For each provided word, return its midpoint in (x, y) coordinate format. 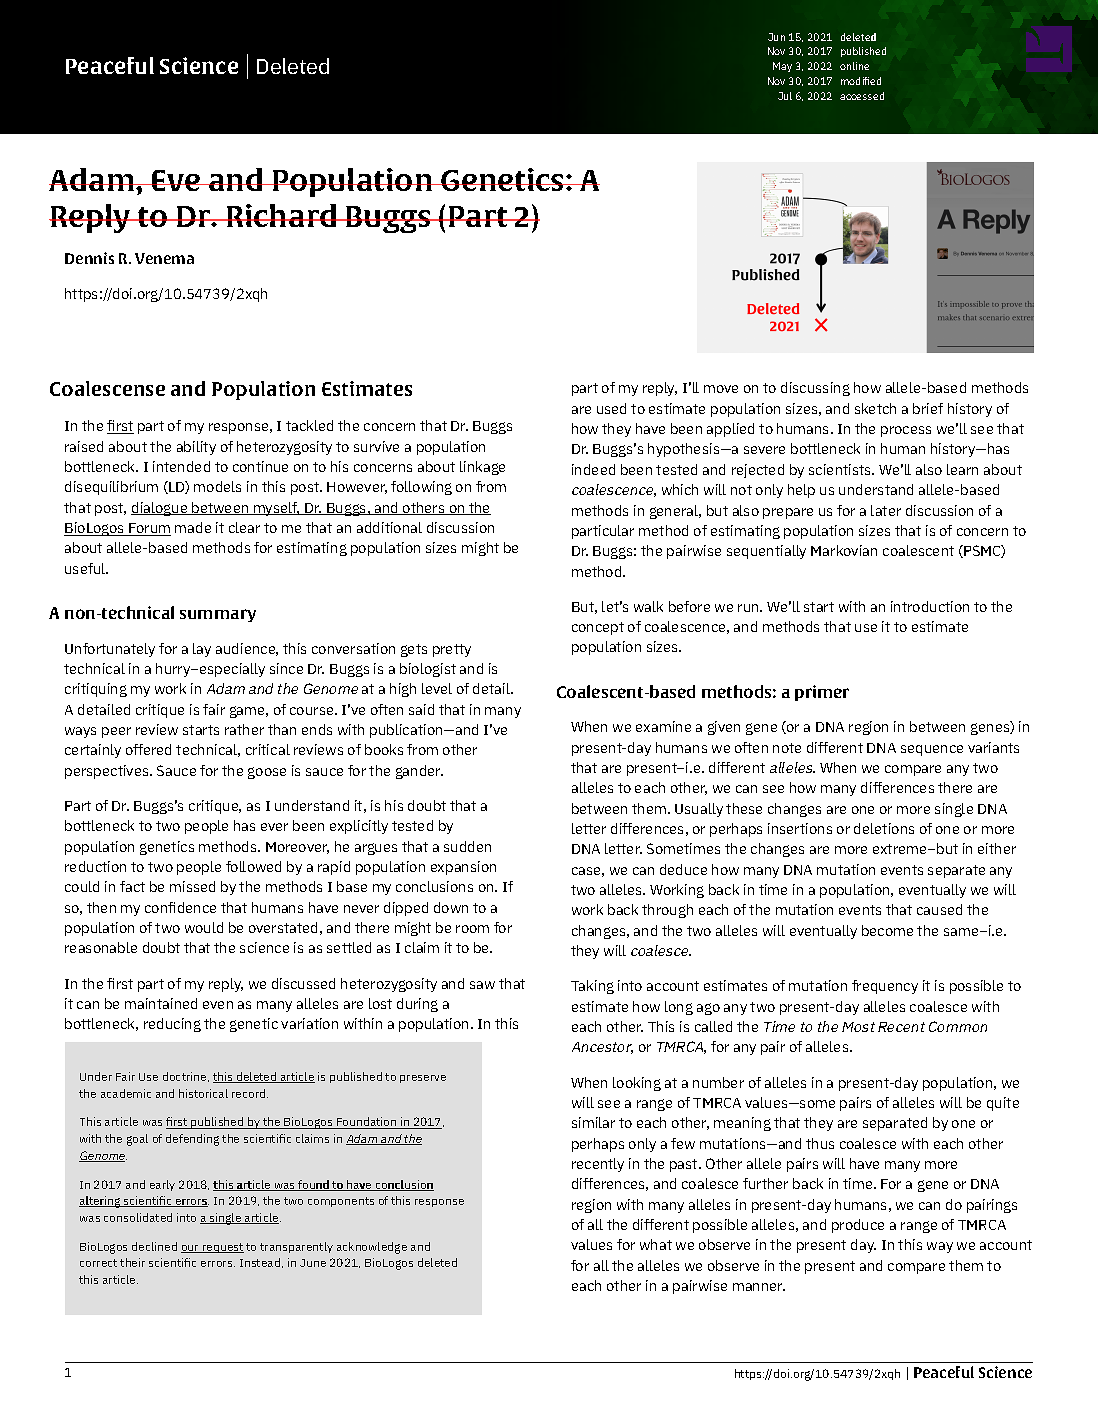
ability (196, 448)
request (222, 1248)
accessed (862, 96)
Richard (282, 215)
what (656, 1244)
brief (928, 408)
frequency (885, 987)
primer (822, 693)
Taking (592, 987)
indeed (593, 469)
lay (202, 650)
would (204, 927)
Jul (785, 96)
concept (598, 628)
